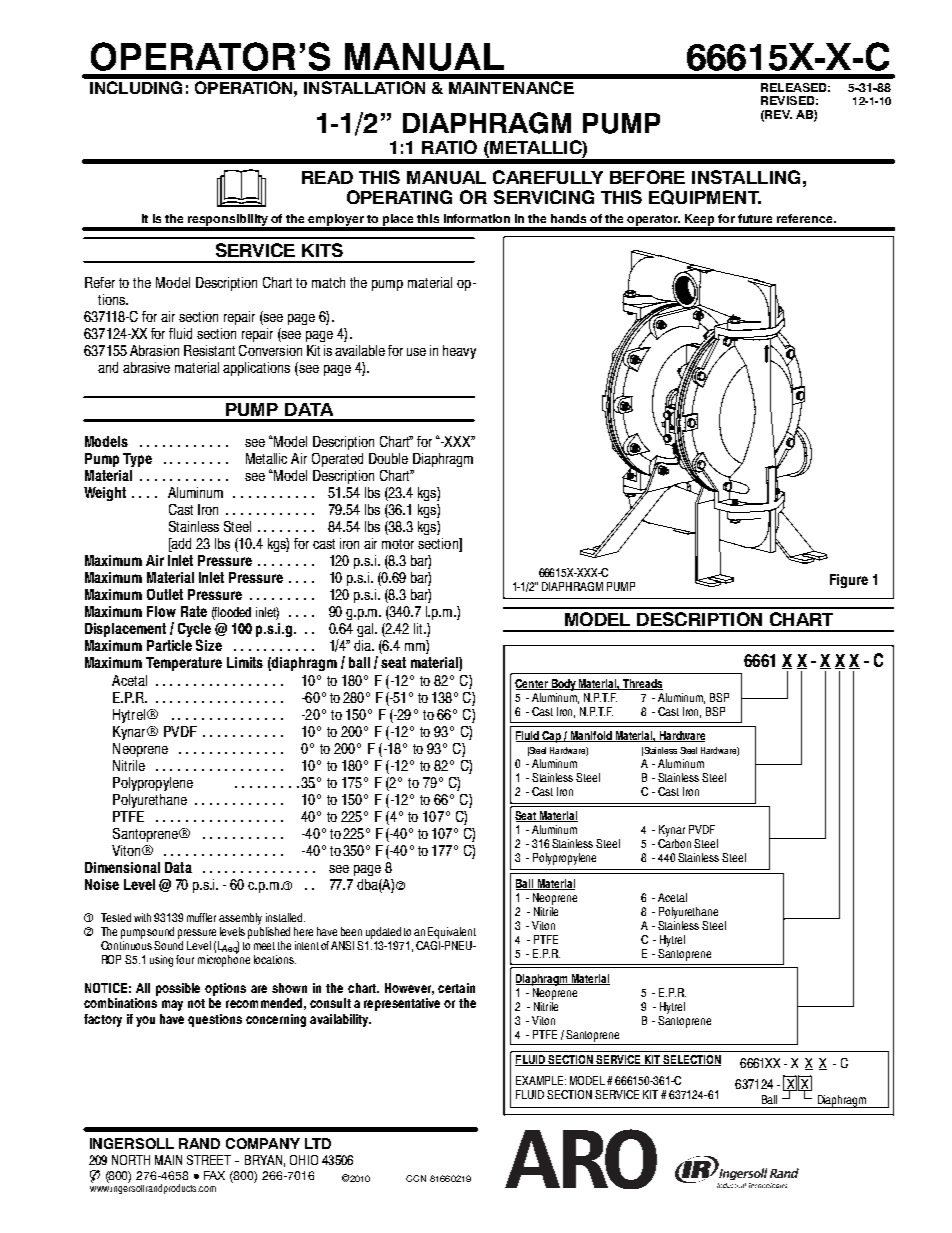 The width and height of the page is (952, 1233). What do you see at coordinates (674, 843) in the page?
I see `Carbon` at bounding box center [674, 843].
